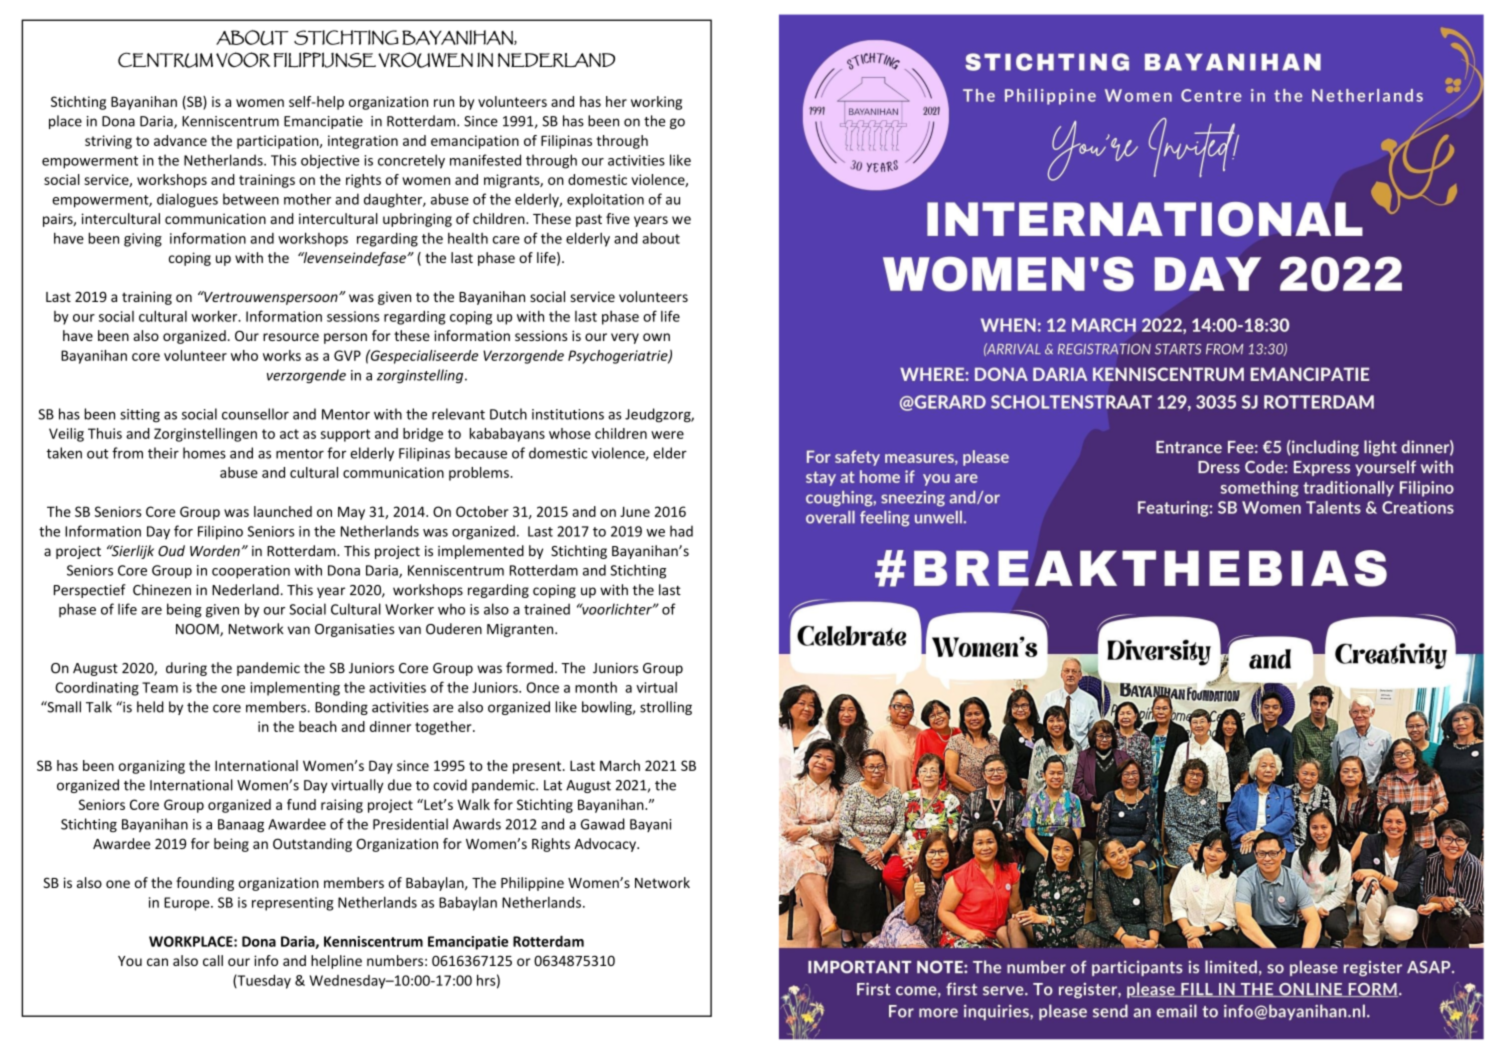  Describe the element at coordinates (656, 103) in the screenshot. I see `working` at that location.
